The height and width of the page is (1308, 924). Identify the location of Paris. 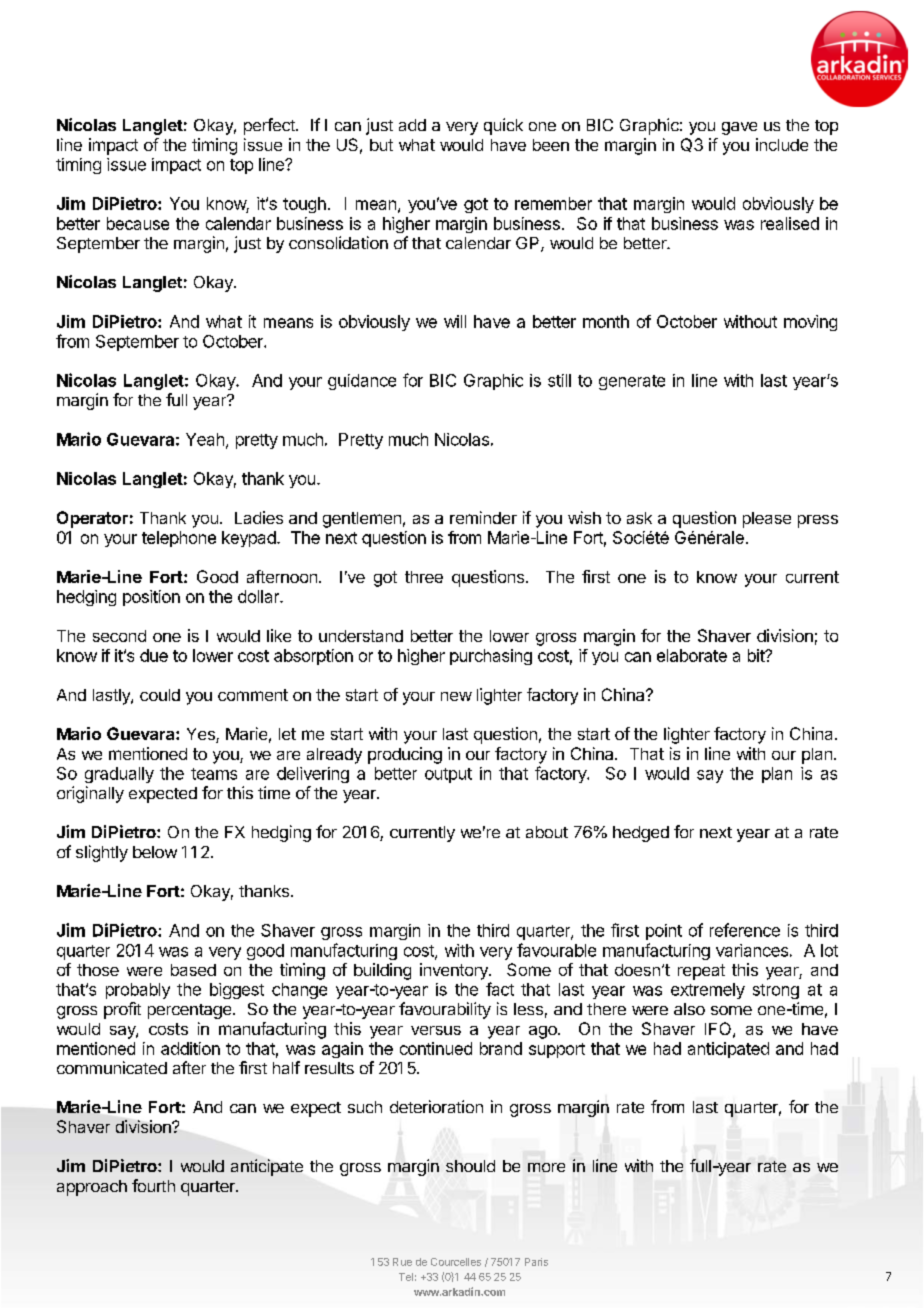
(536, 1262).
